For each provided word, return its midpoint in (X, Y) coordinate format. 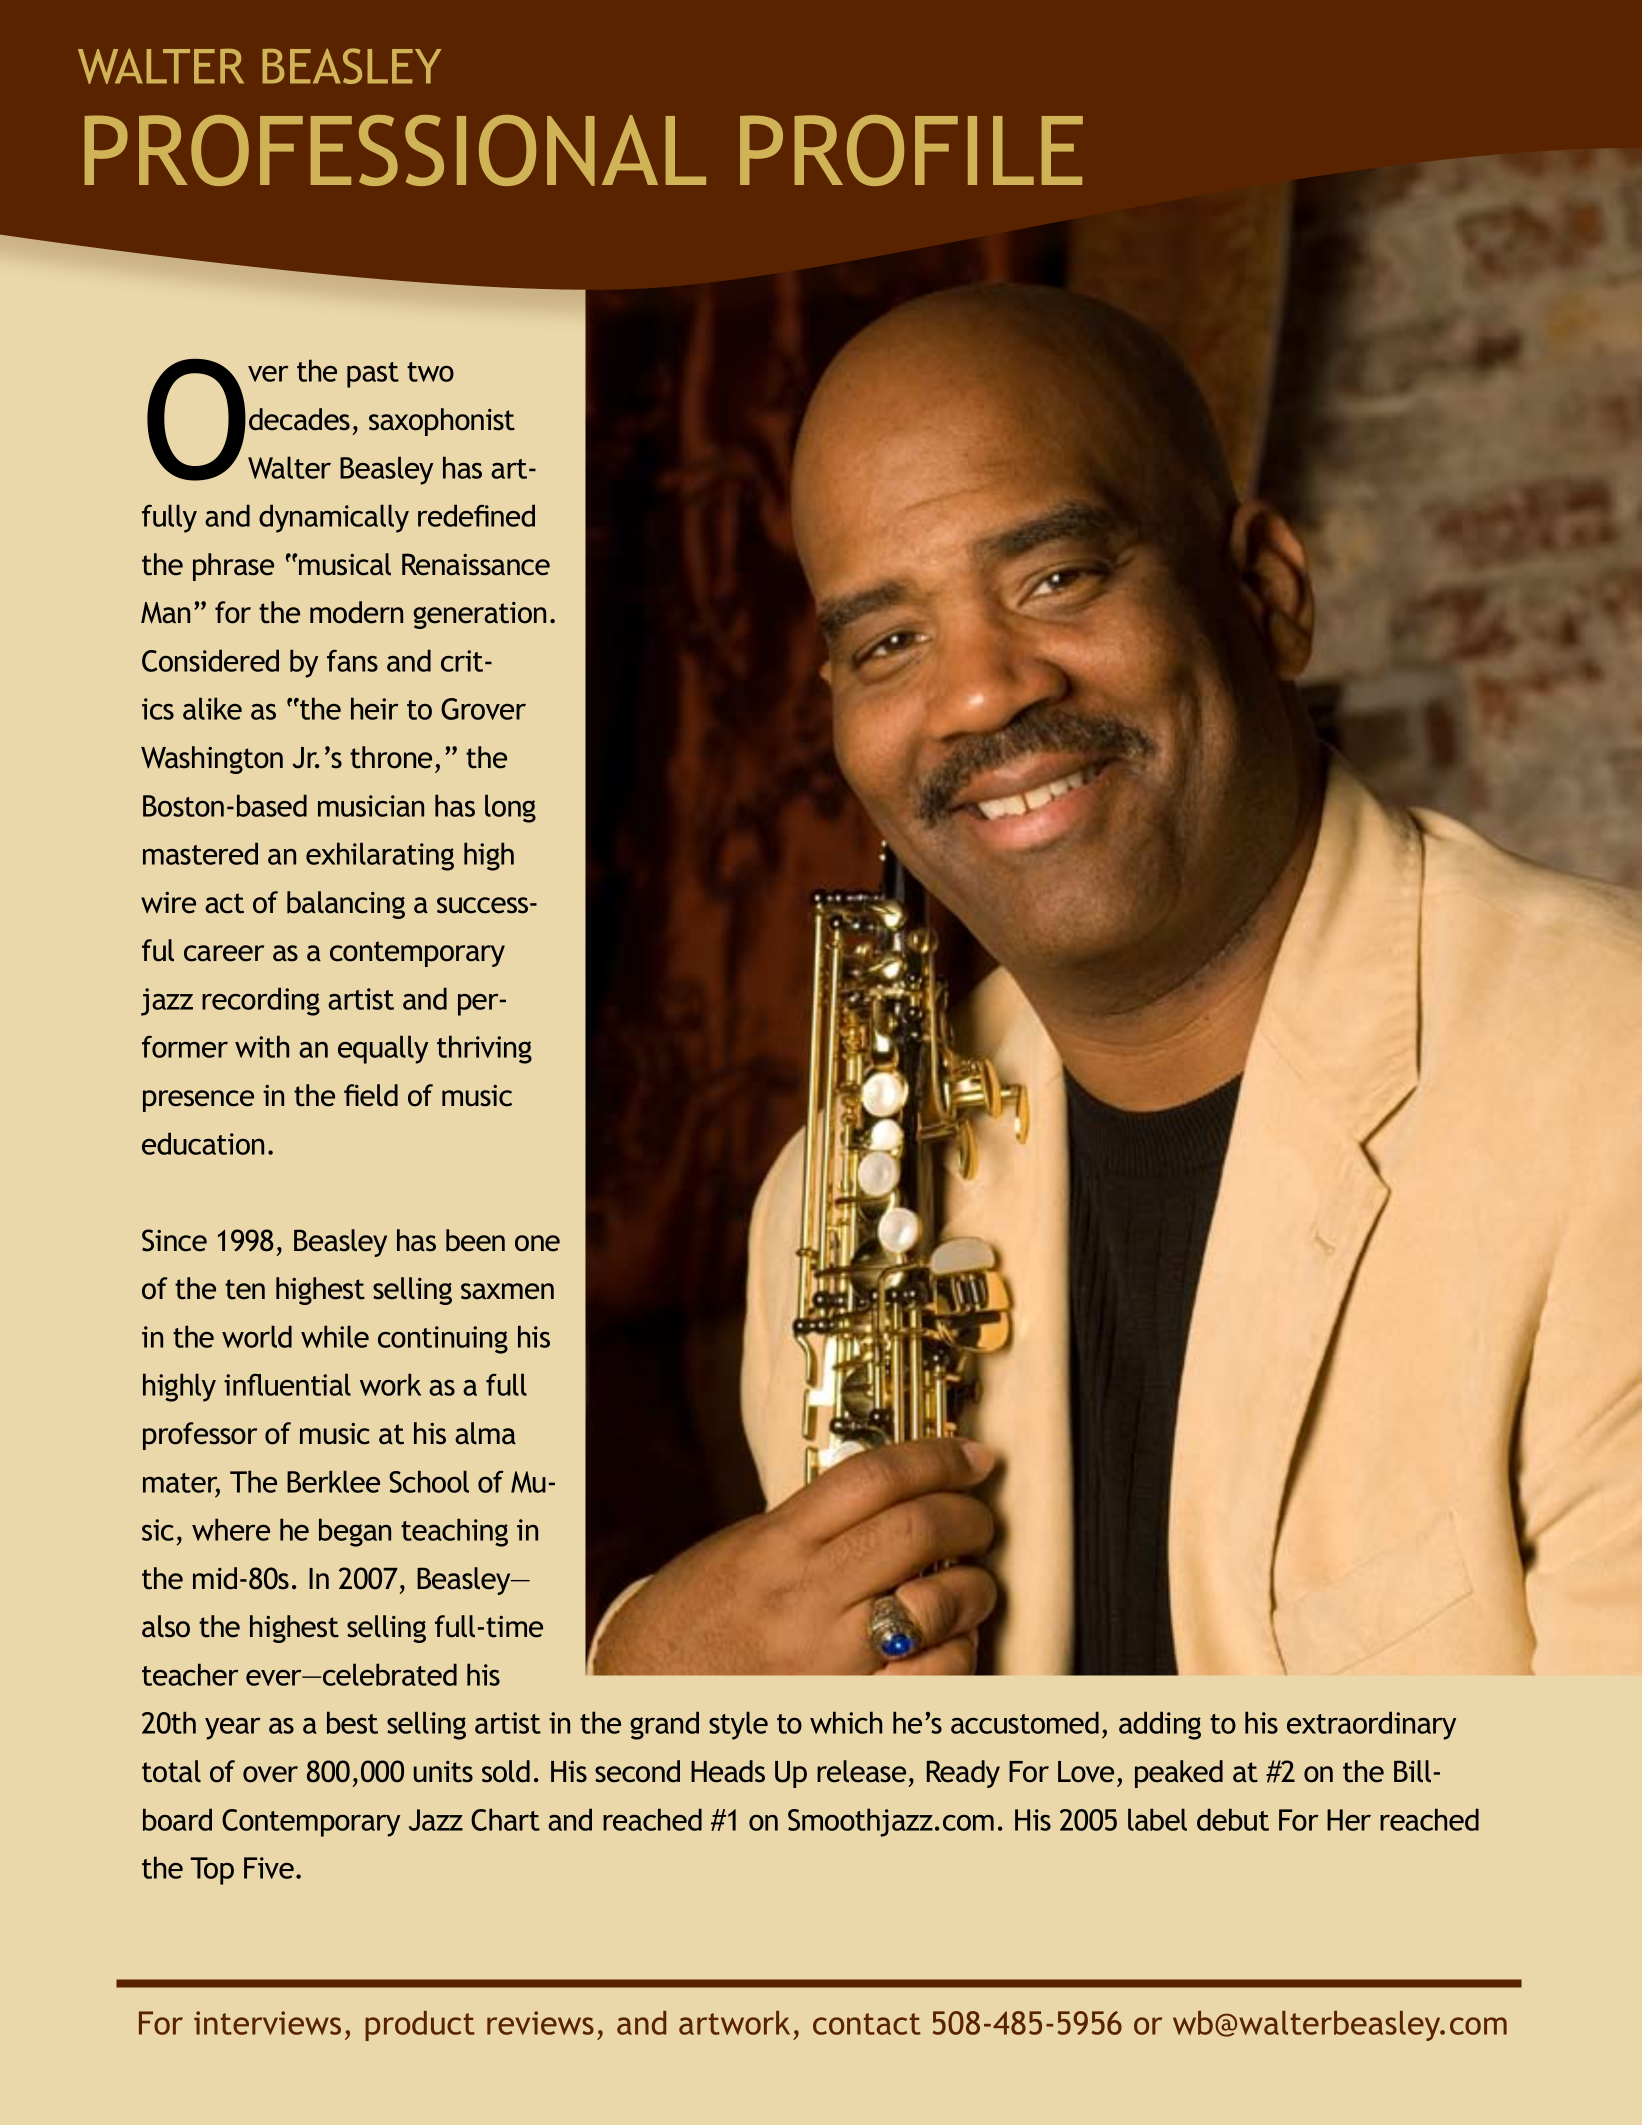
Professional (395, 150)
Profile (911, 150)
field (371, 1095)
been (475, 1240)
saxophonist (442, 422)
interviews (267, 2023)
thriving (484, 1049)
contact (867, 2024)
